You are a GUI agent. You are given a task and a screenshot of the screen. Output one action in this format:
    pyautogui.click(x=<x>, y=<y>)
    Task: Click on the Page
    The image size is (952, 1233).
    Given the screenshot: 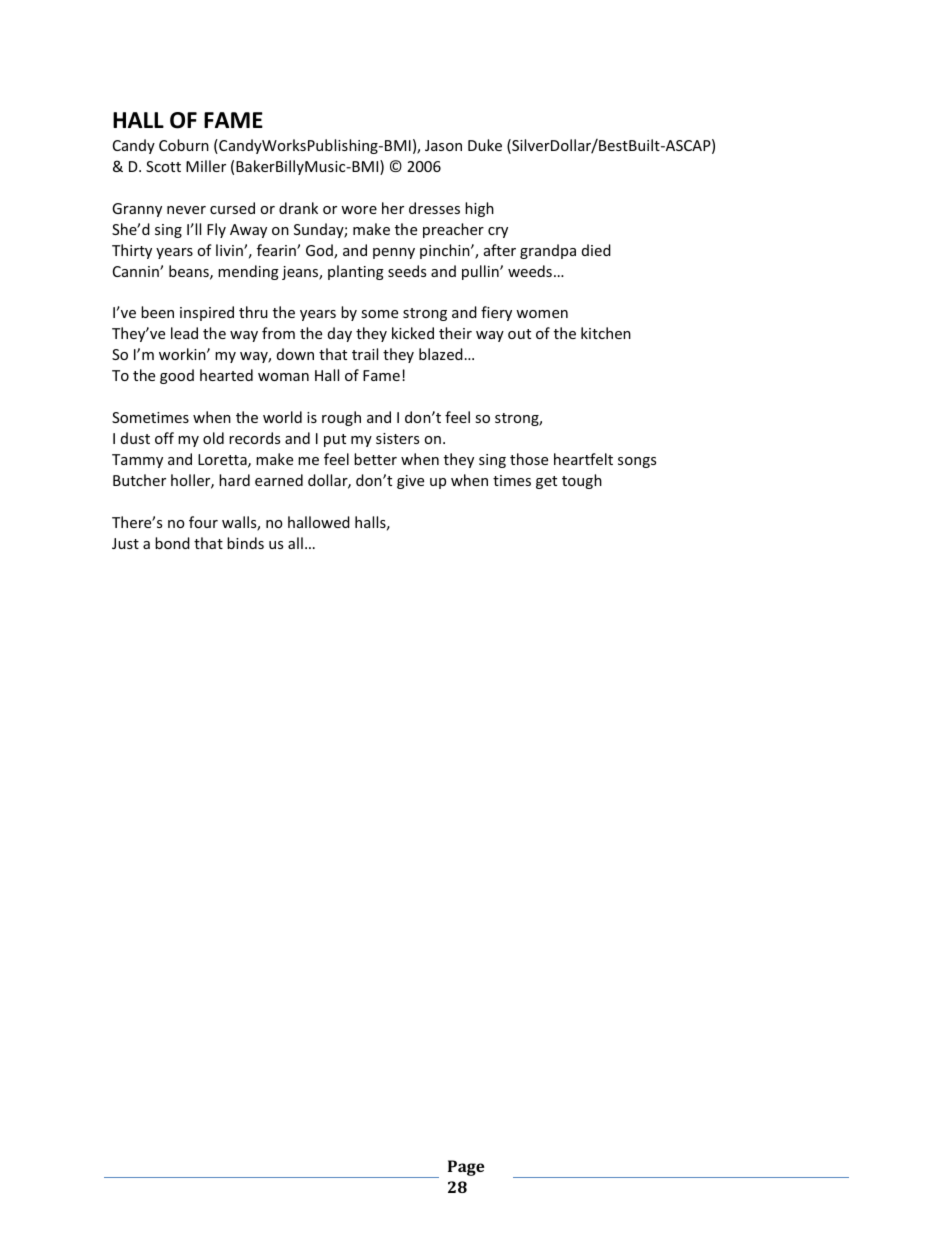 What is the action you would take?
    pyautogui.click(x=466, y=1168)
